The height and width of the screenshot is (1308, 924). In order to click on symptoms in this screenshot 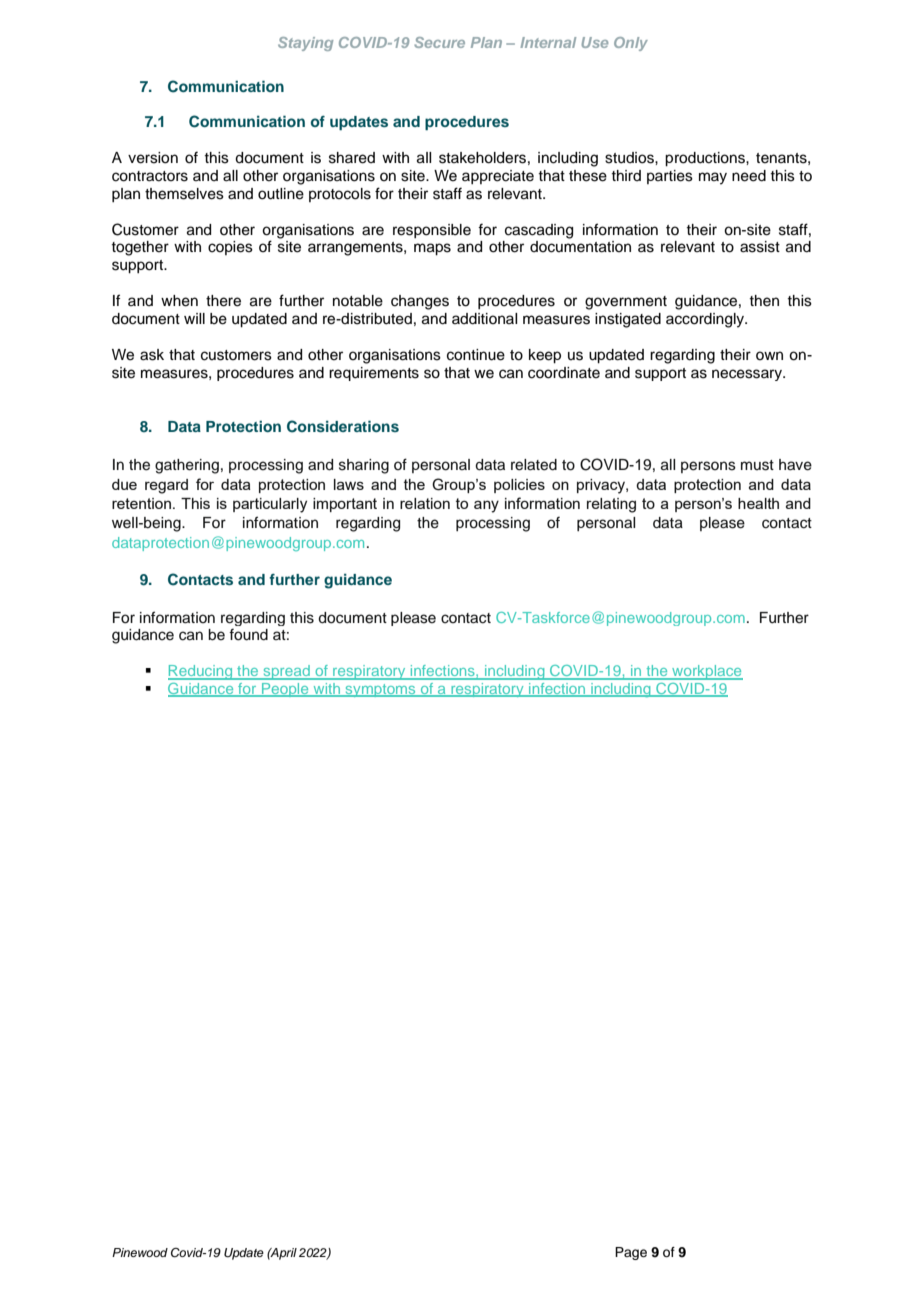, I will do `click(380, 690)`.
